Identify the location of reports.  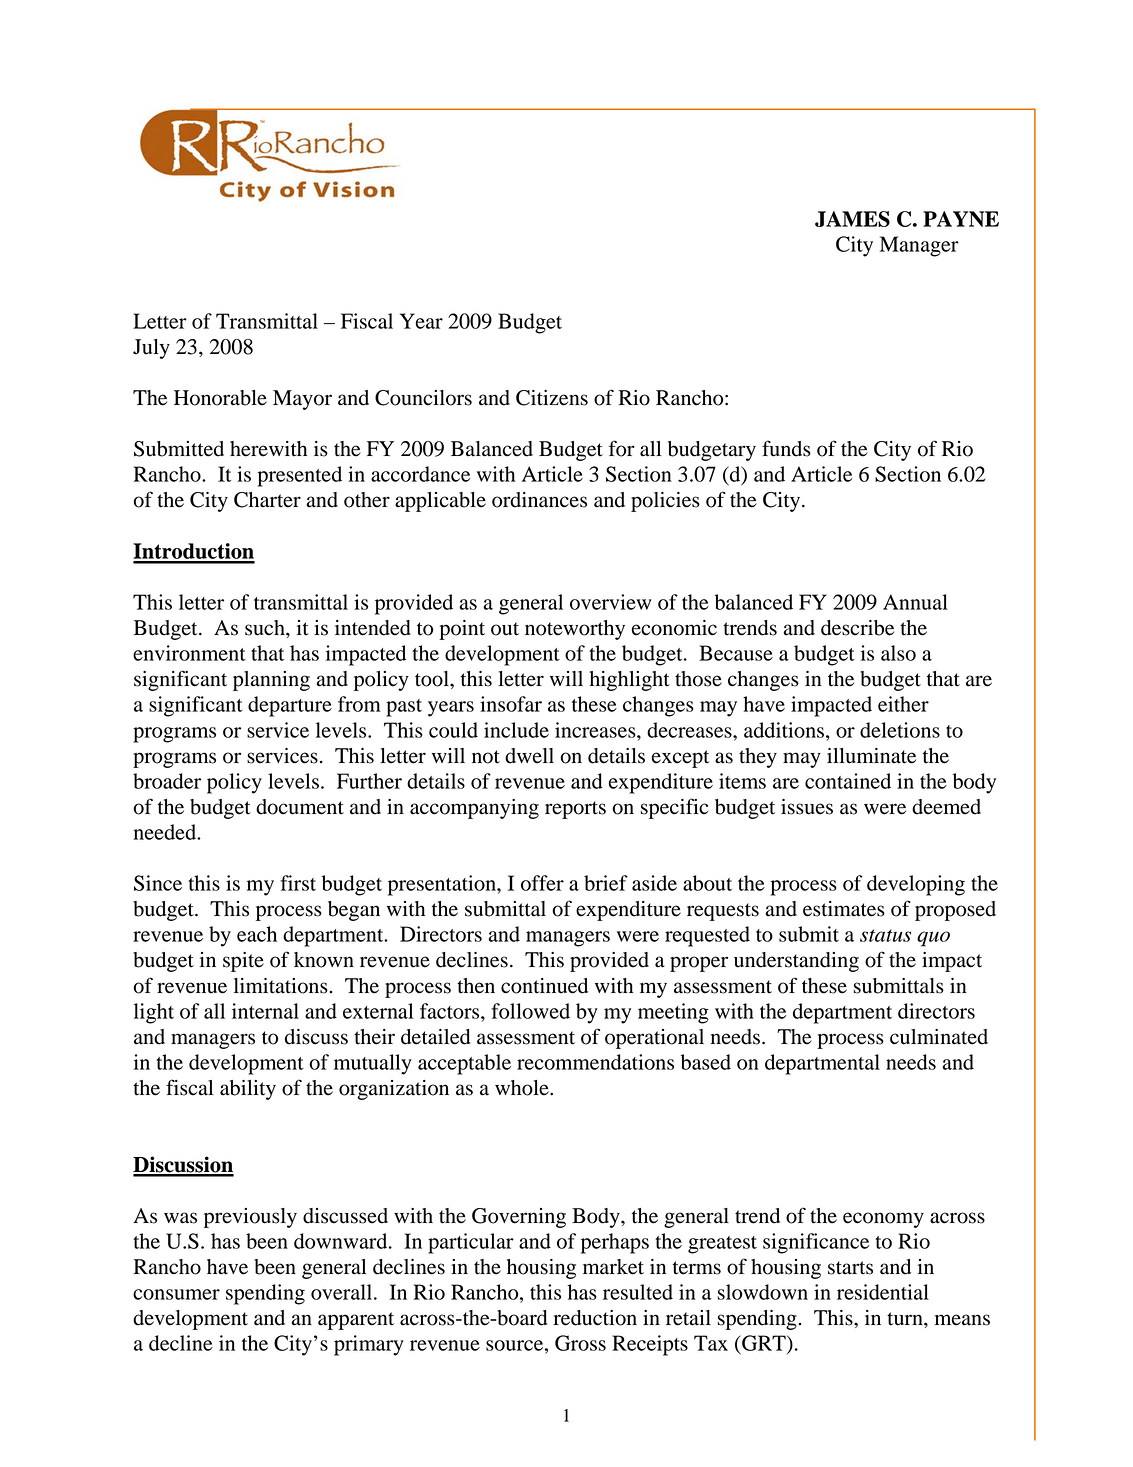
(575, 810).
